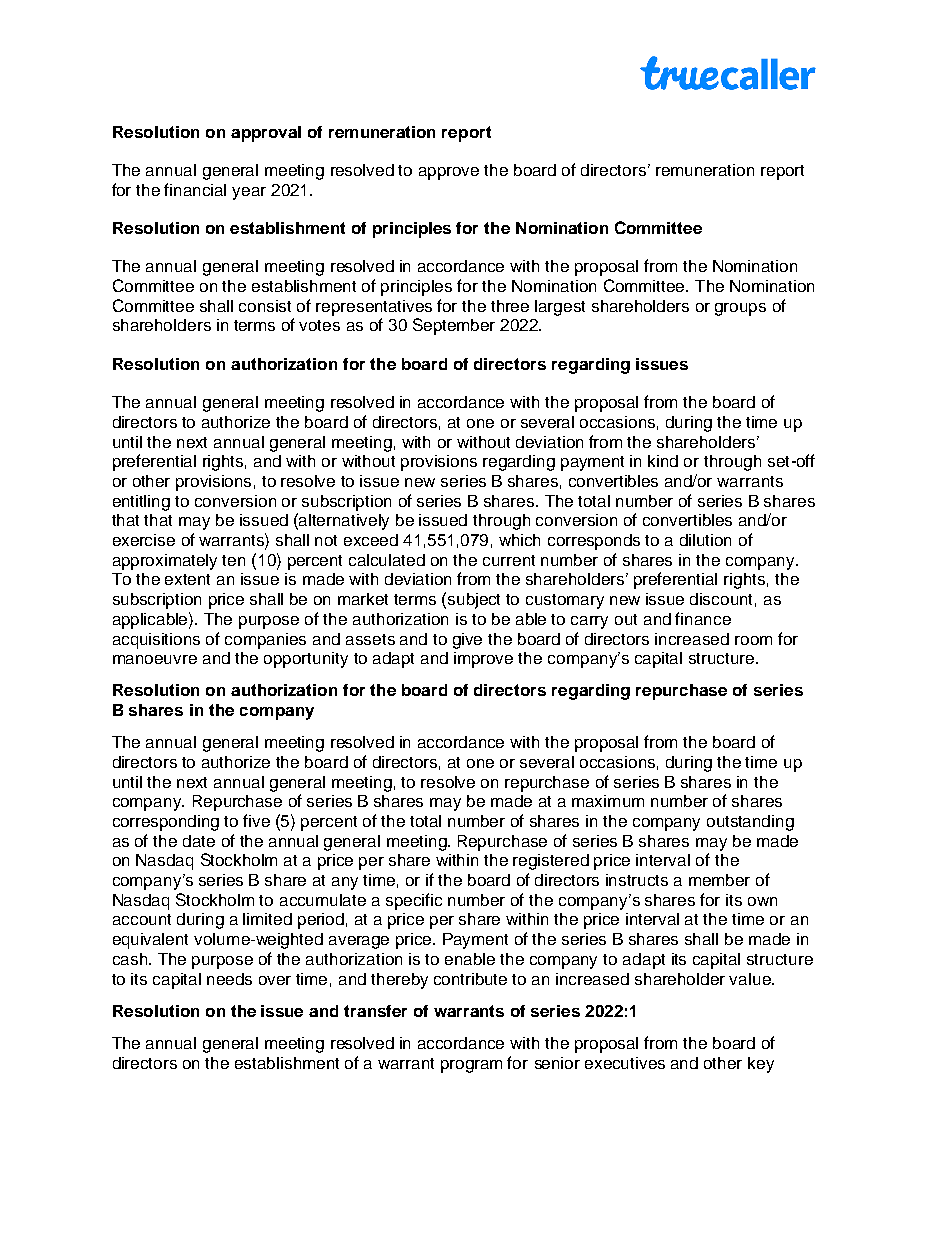  I want to click on outstanding, so click(750, 823).
